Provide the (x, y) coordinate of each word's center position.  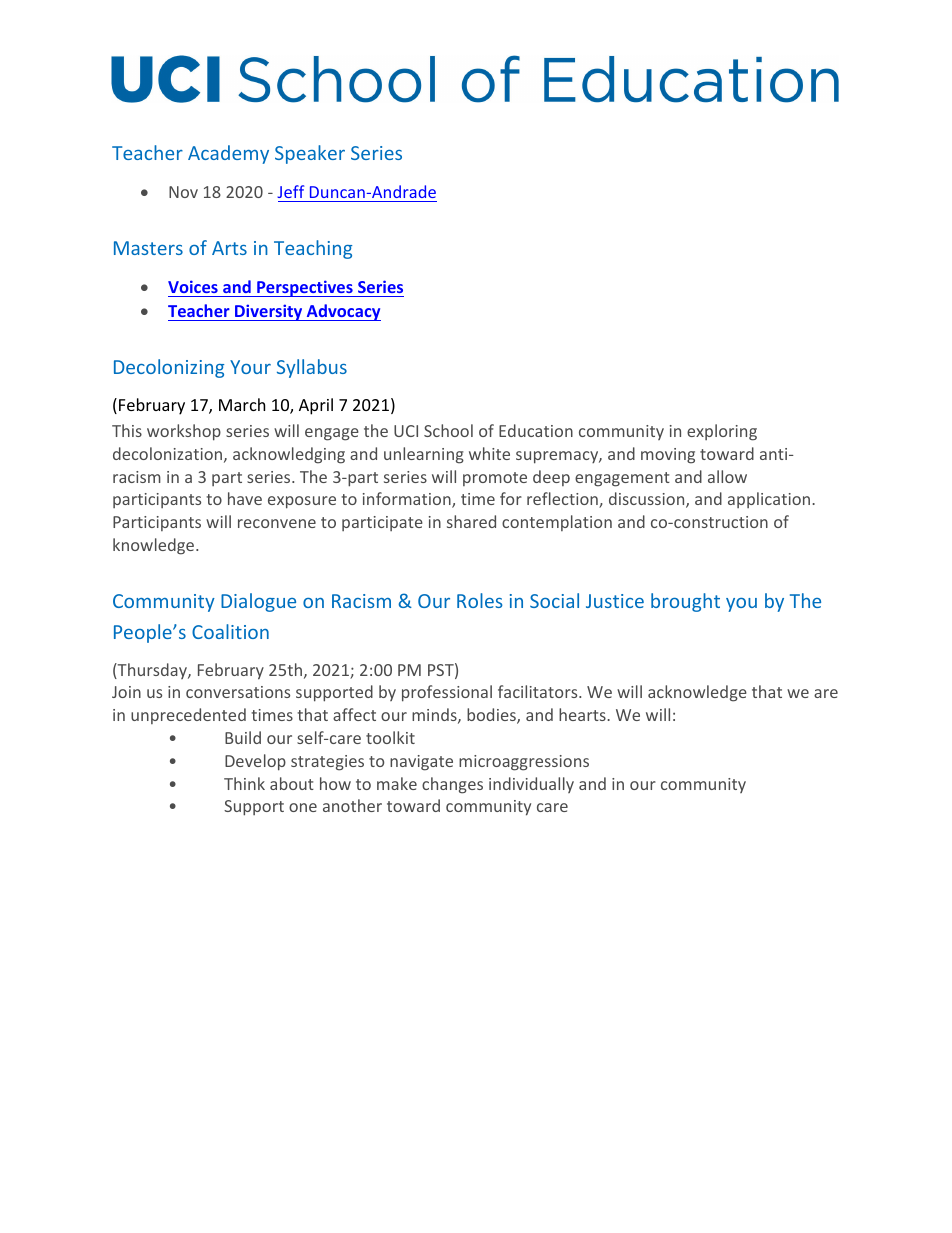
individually (531, 785)
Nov (183, 192)
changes (452, 785)
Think (244, 783)
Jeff (290, 191)
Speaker (310, 154)
